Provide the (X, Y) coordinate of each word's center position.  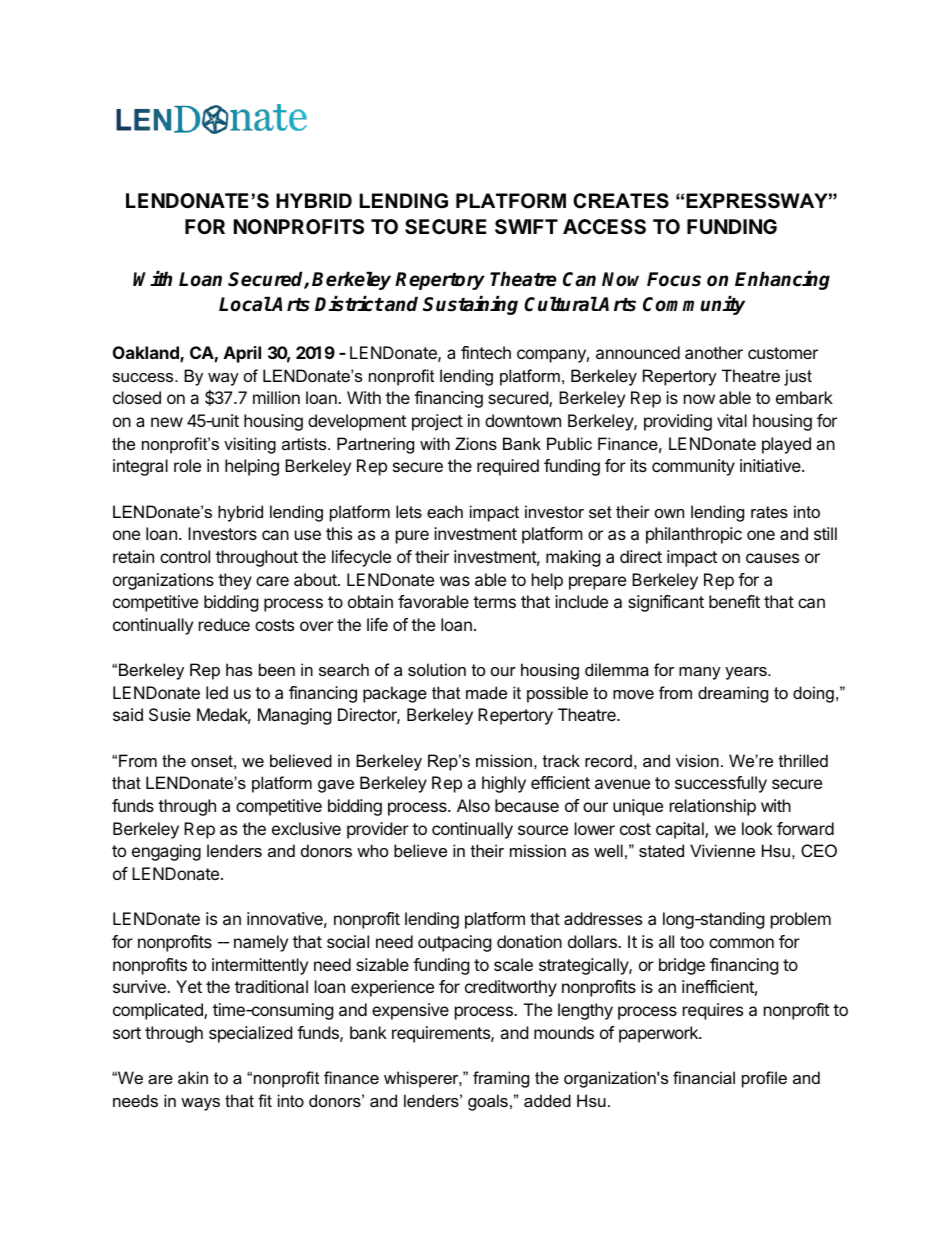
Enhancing (782, 280)
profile (764, 1079)
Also (473, 805)
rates (769, 512)
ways (200, 1104)
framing (501, 1079)
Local (245, 304)
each (445, 511)
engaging (166, 852)
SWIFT (526, 226)
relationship (713, 807)
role (187, 465)
